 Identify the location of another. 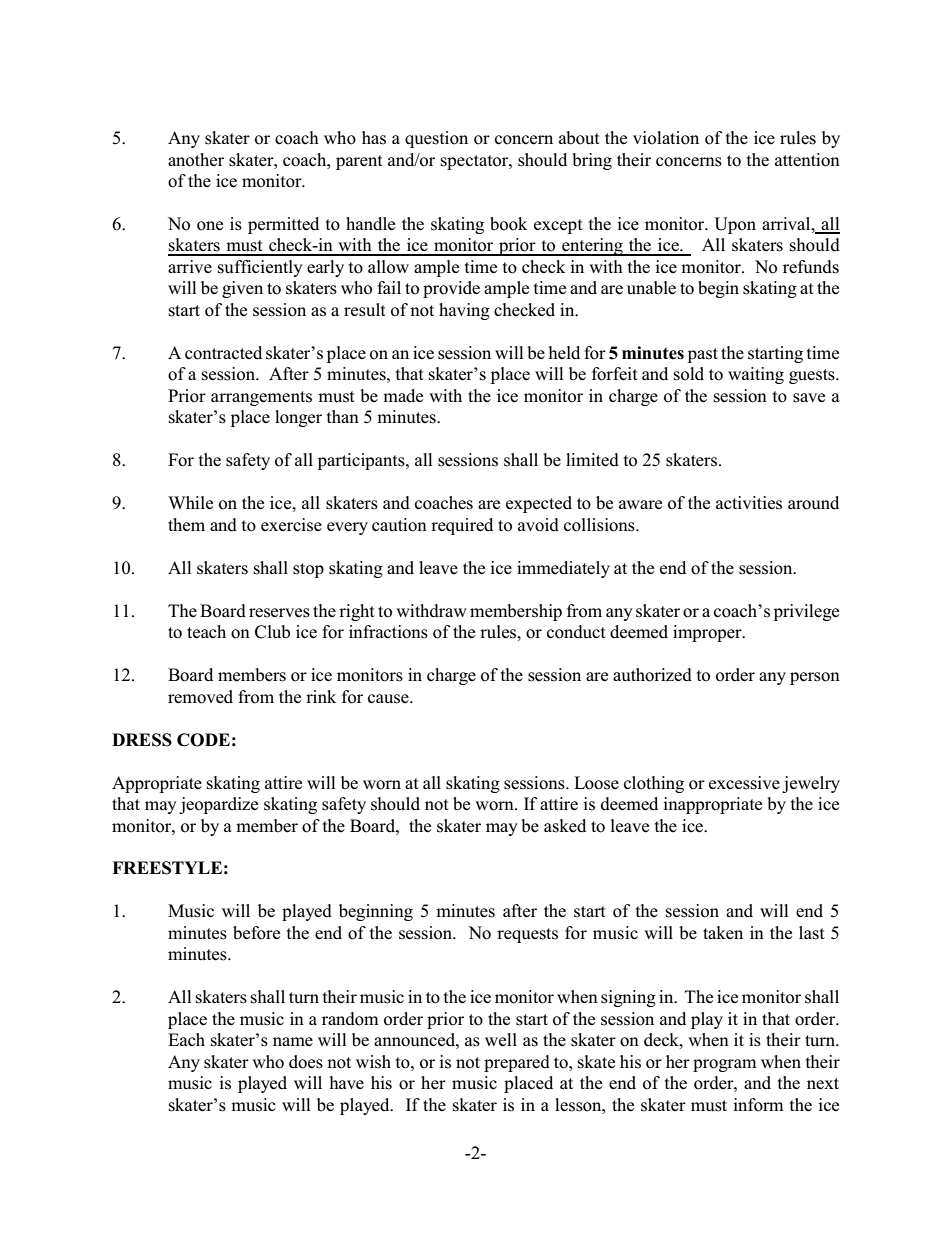
(196, 160).
